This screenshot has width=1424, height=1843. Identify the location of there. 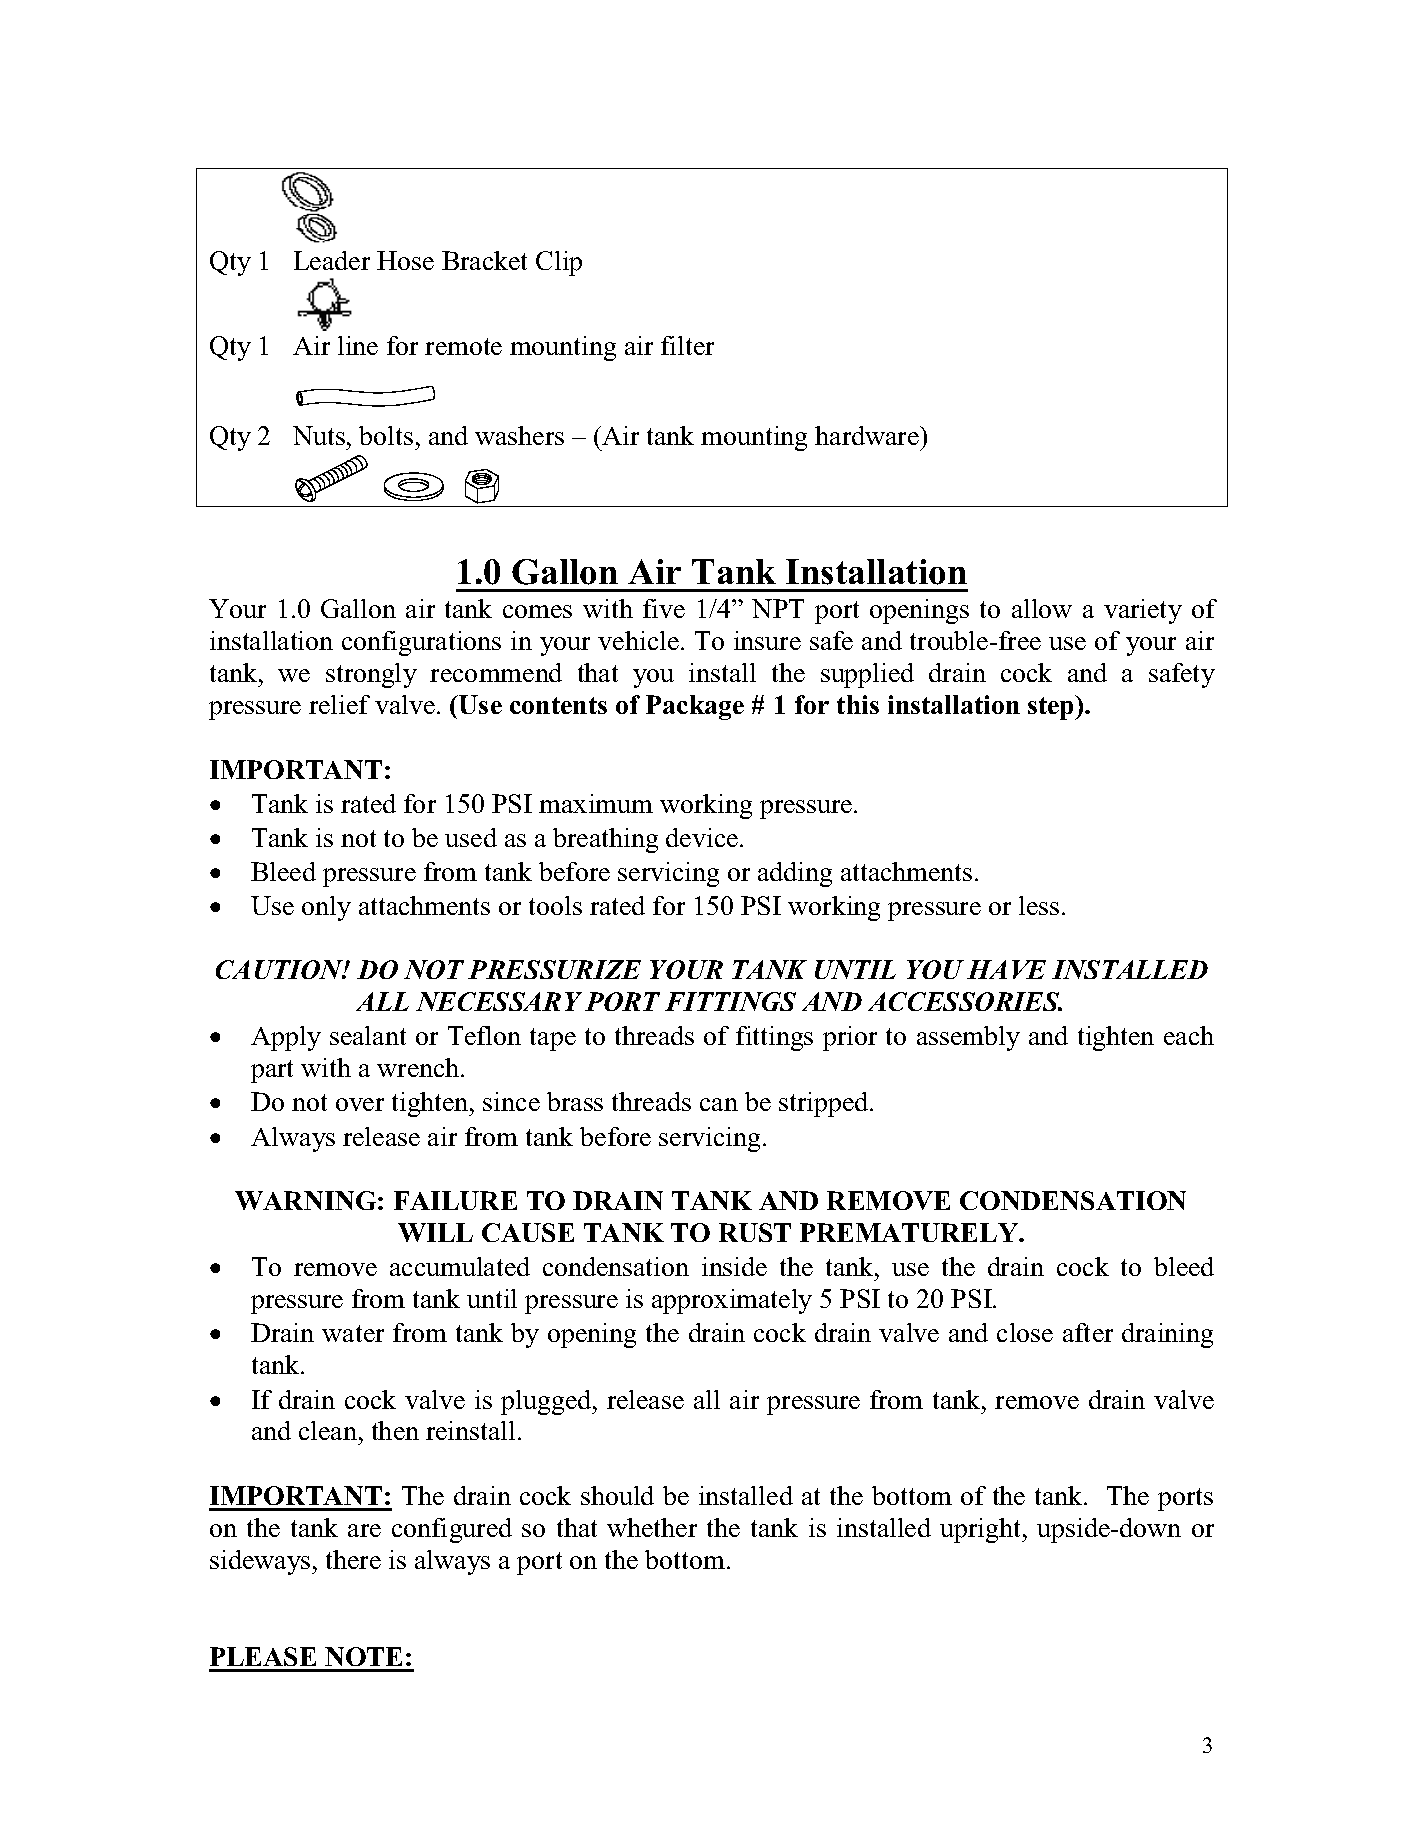
(353, 1559).
